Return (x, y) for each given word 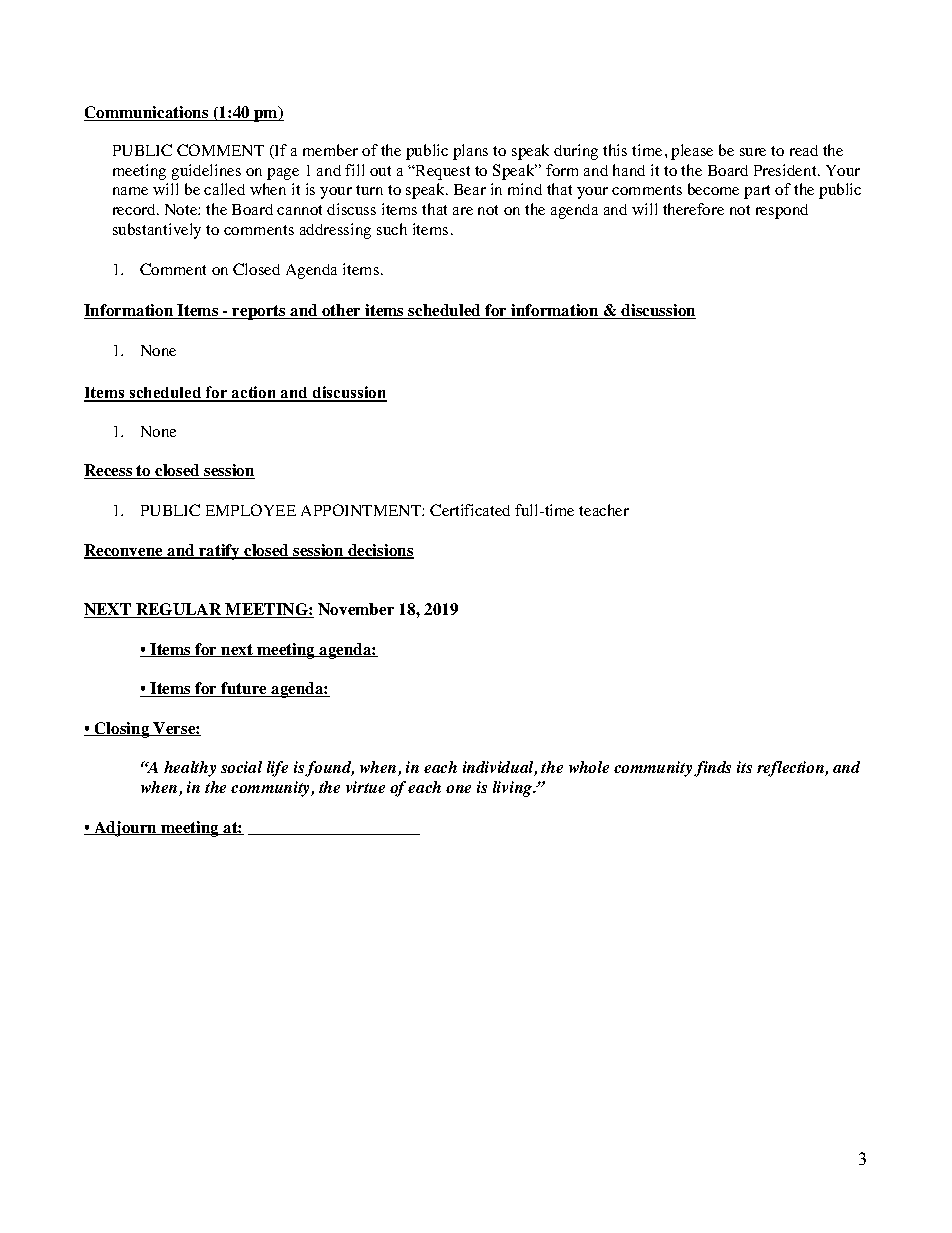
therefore (693, 209)
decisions (380, 551)
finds (712, 769)
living (514, 789)
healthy (190, 769)
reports (259, 312)
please (692, 152)
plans (470, 152)
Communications (147, 113)
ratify (219, 552)
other (341, 311)
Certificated (470, 510)
